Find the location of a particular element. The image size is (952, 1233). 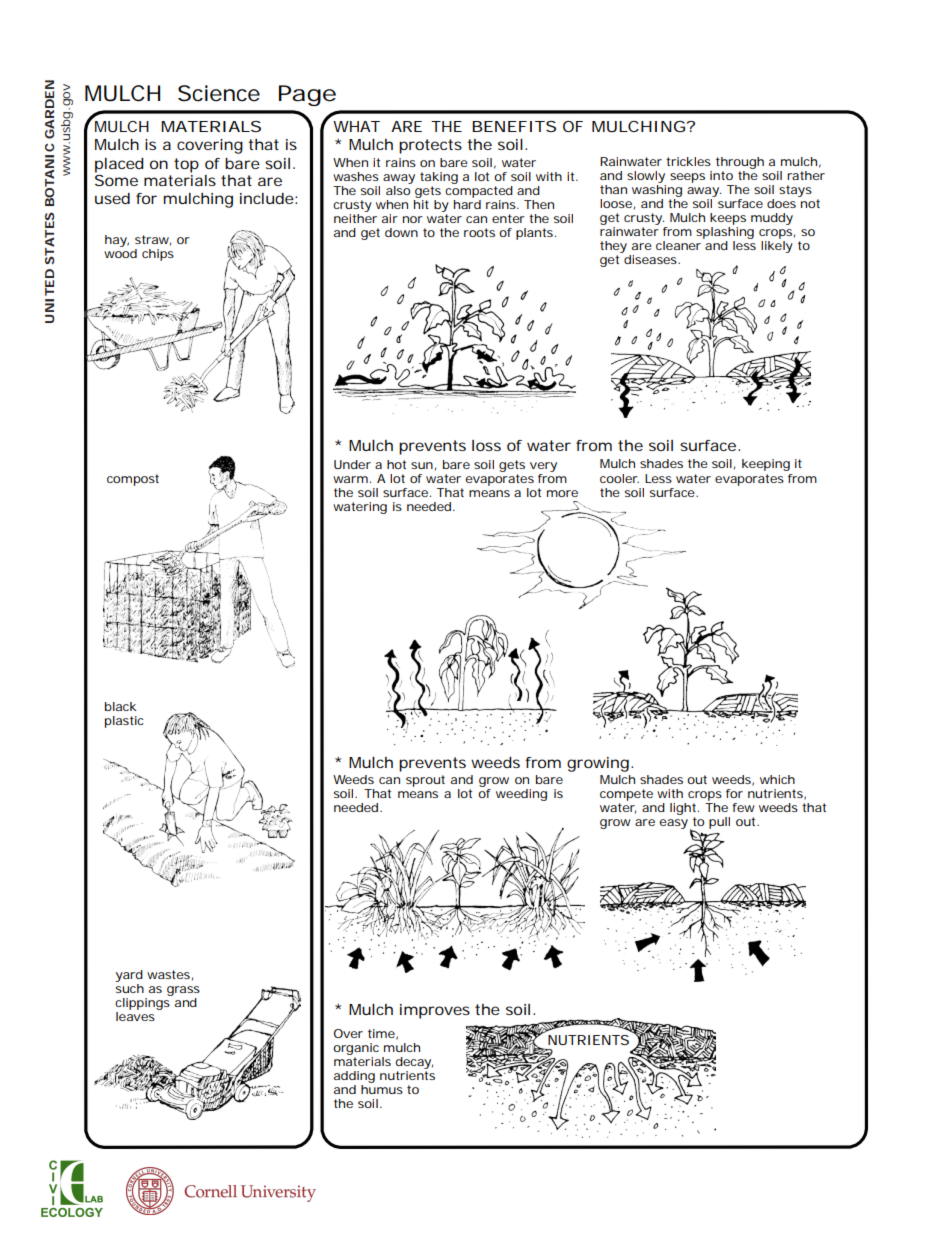

keeping is located at coordinates (766, 465).
